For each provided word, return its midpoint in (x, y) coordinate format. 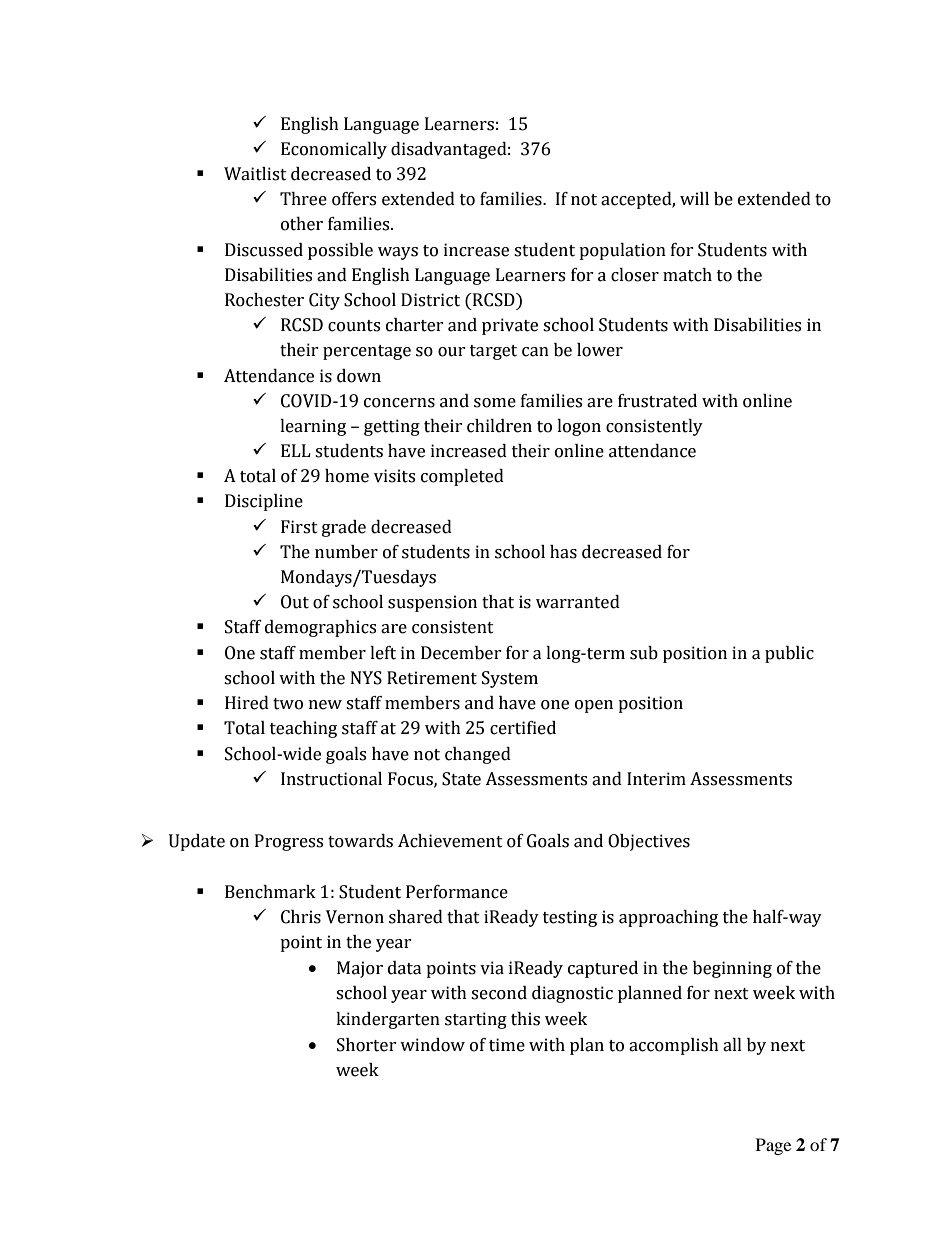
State (461, 779)
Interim (656, 779)
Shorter (367, 1045)
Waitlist (255, 174)
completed (462, 477)
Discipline (264, 502)
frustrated (657, 401)
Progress (289, 842)
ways (398, 253)
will (694, 198)
